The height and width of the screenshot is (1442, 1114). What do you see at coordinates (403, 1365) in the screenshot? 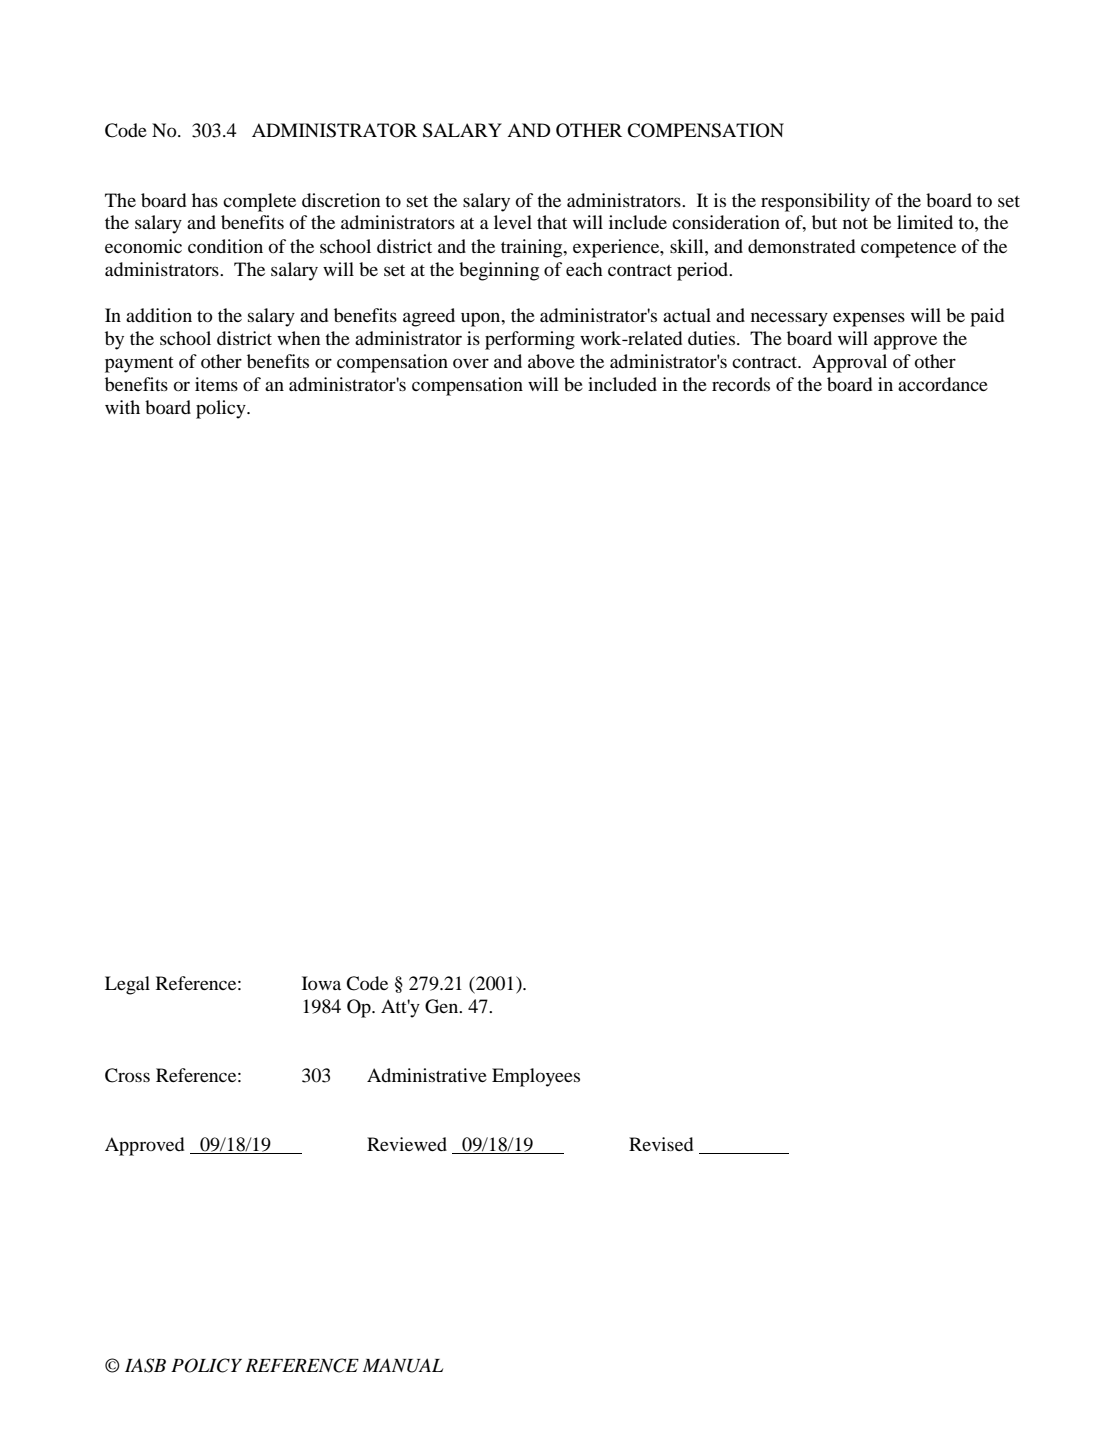
I see `MANUAL` at bounding box center [403, 1365].
